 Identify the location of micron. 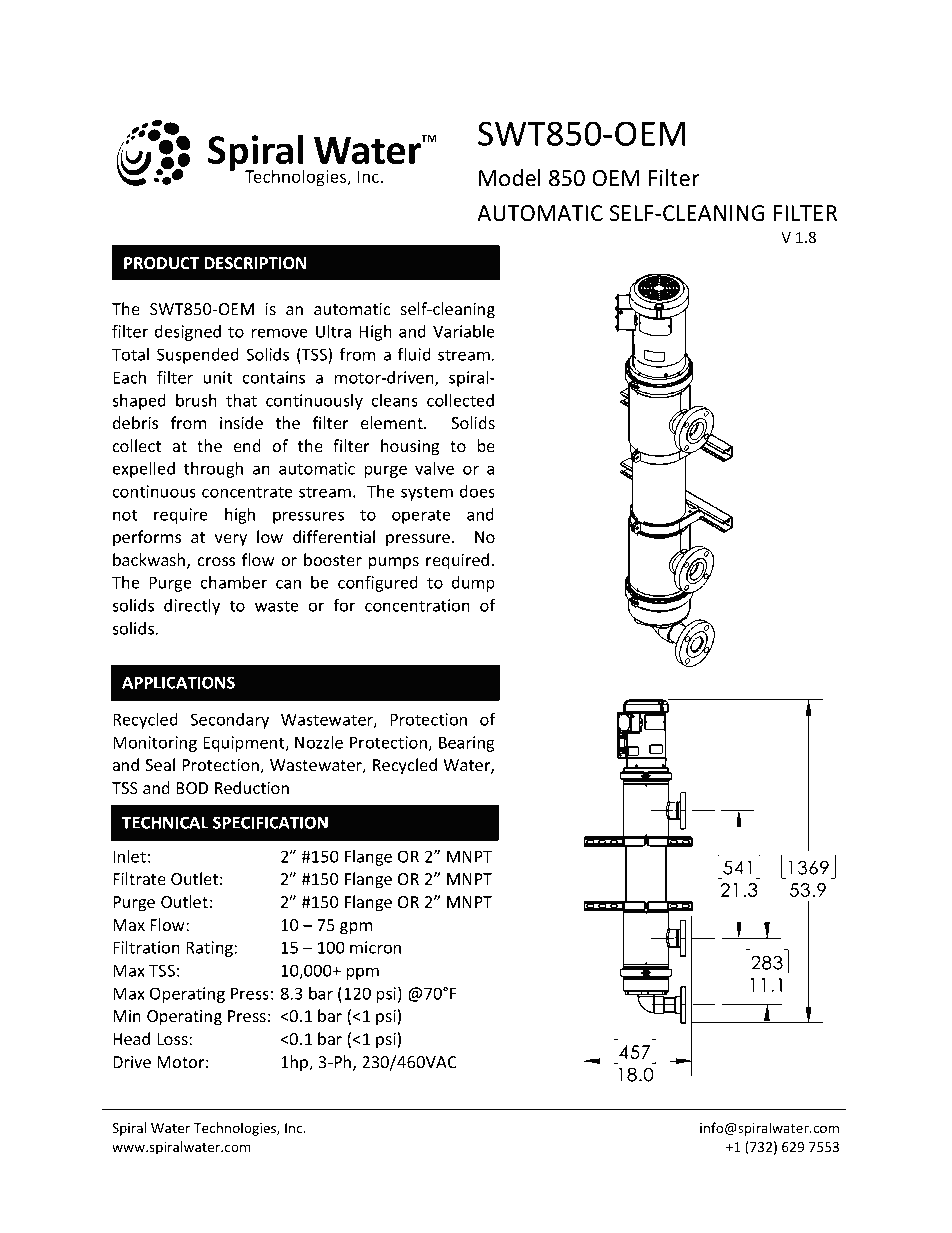
(375, 947).
